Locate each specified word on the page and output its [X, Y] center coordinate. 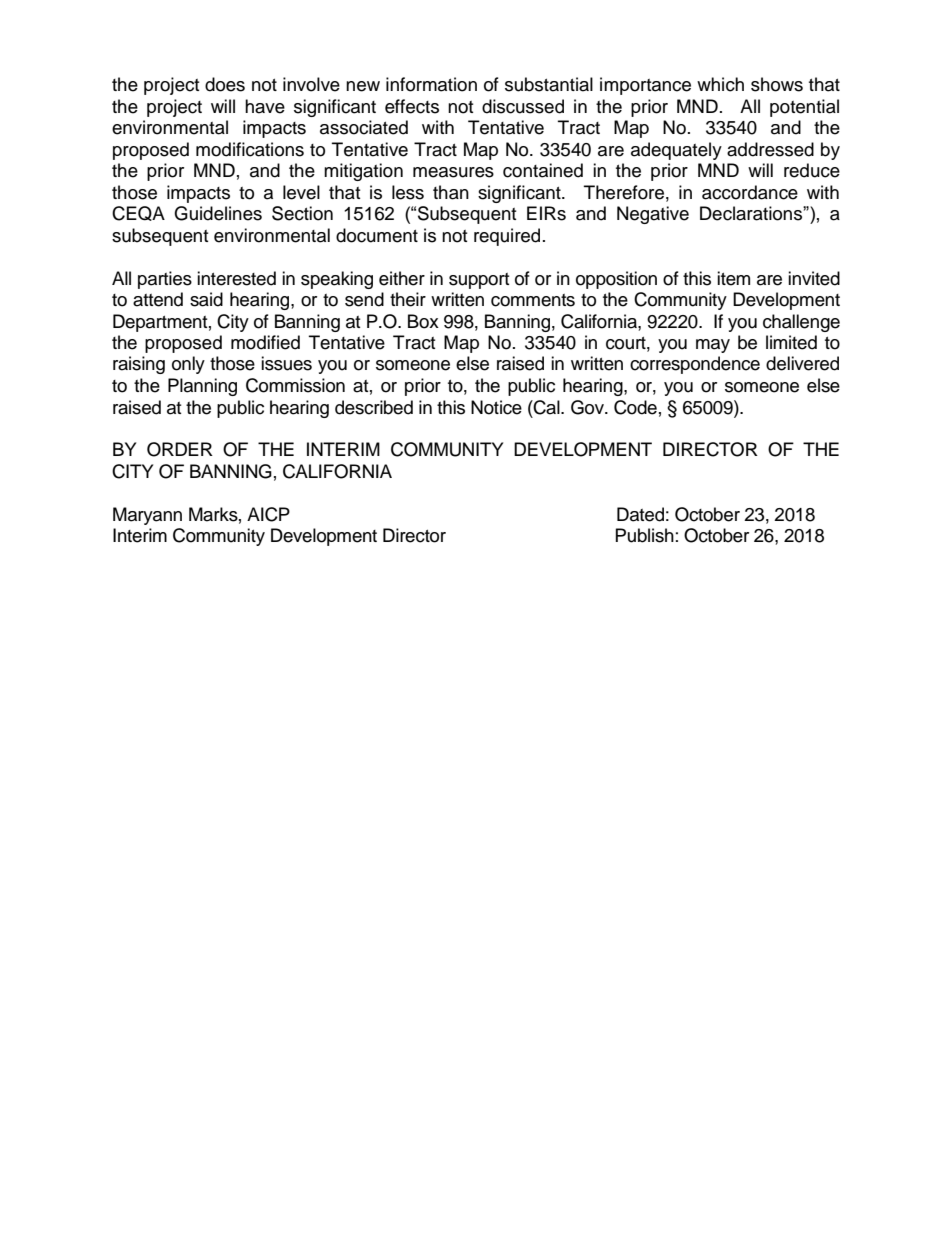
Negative [653, 215]
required [507, 237]
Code [635, 407]
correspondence [695, 365]
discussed [523, 106]
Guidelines [218, 213]
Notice [496, 407]
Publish [645, 535]
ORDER [180, 449]
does [225, 84]
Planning [202, 387]
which [720, 84]
